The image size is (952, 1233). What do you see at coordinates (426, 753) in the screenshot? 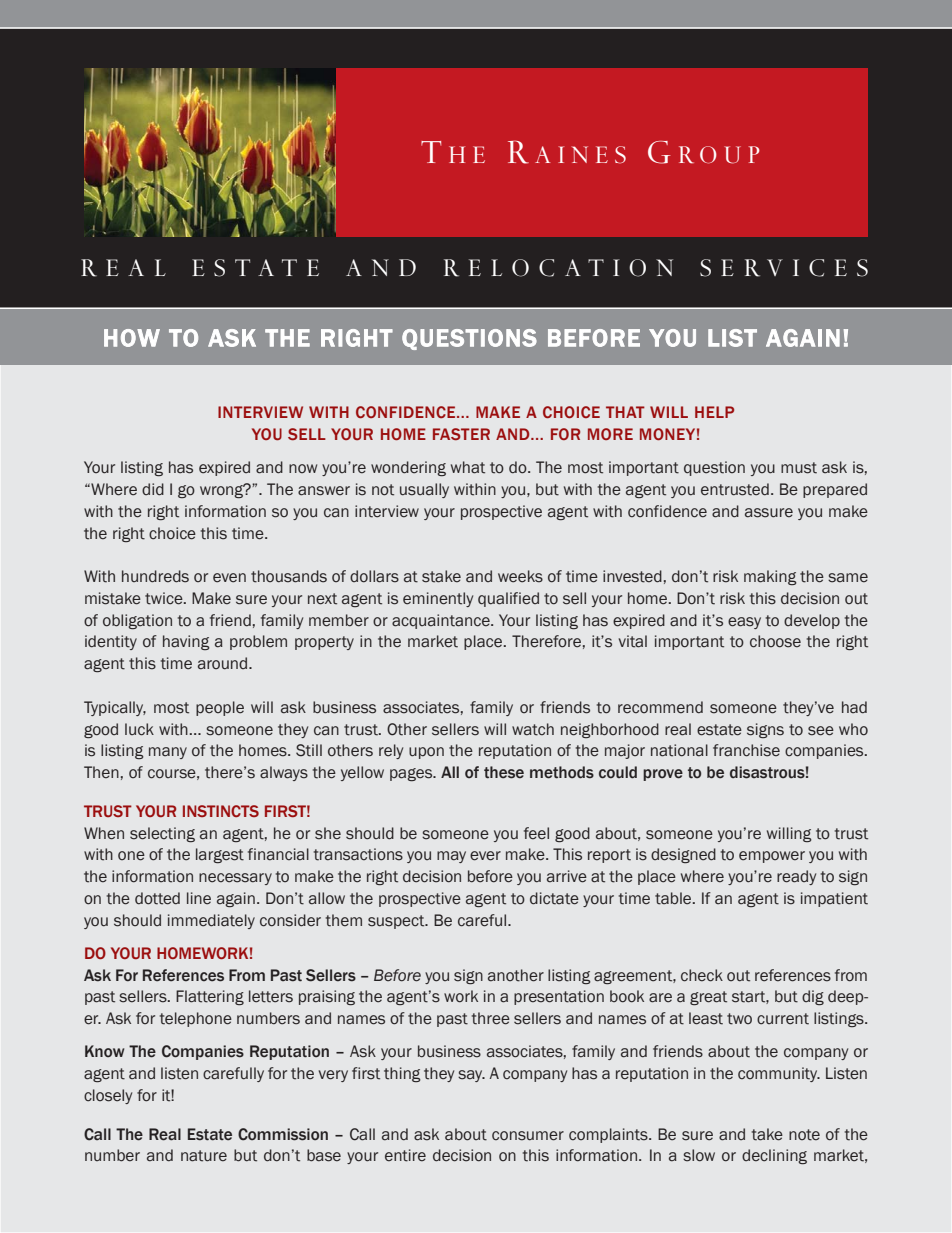
I see `upon` at bounding box center [426, 753].
